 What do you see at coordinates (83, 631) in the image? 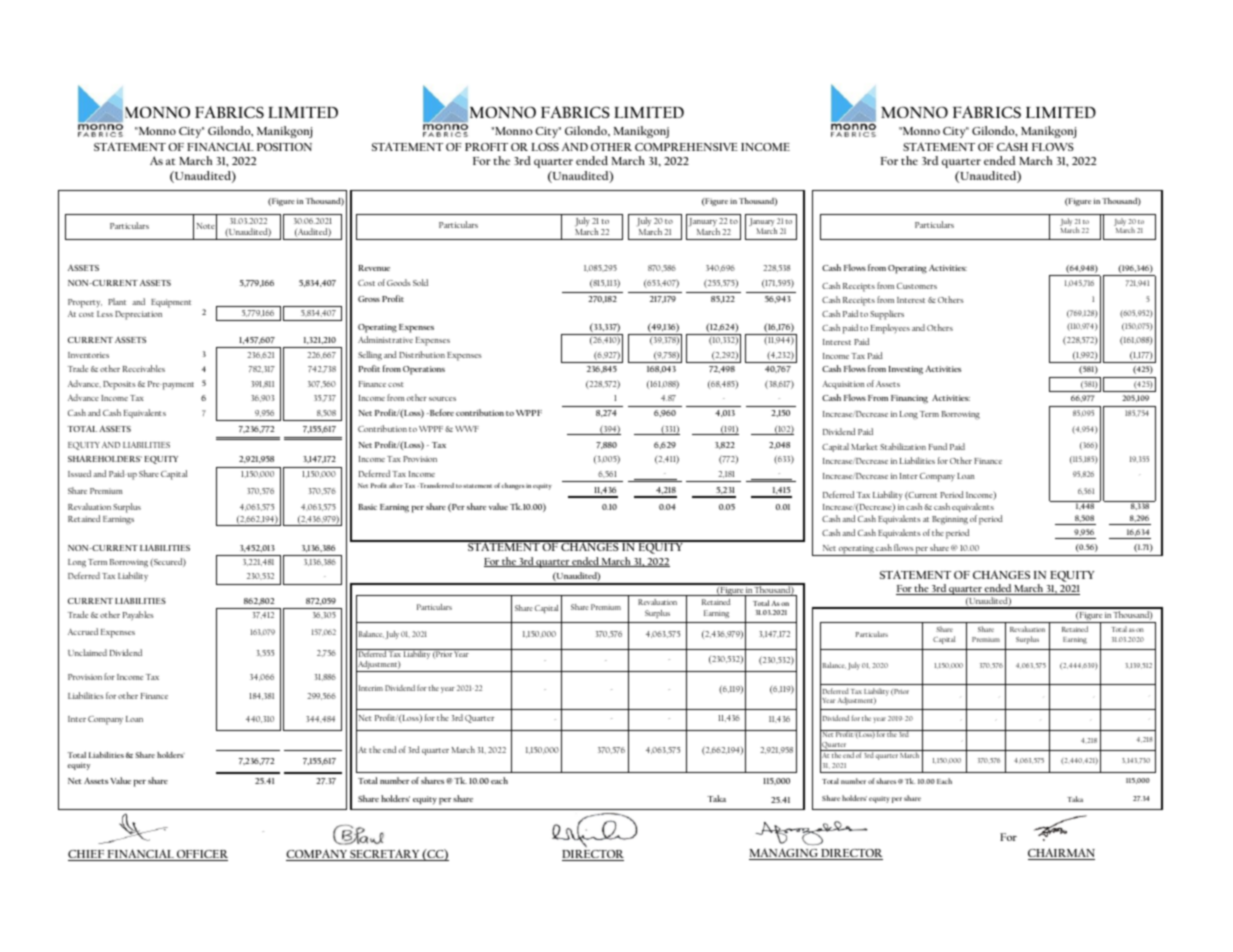
I see `Accrued` at bounding box center [83, 631].
